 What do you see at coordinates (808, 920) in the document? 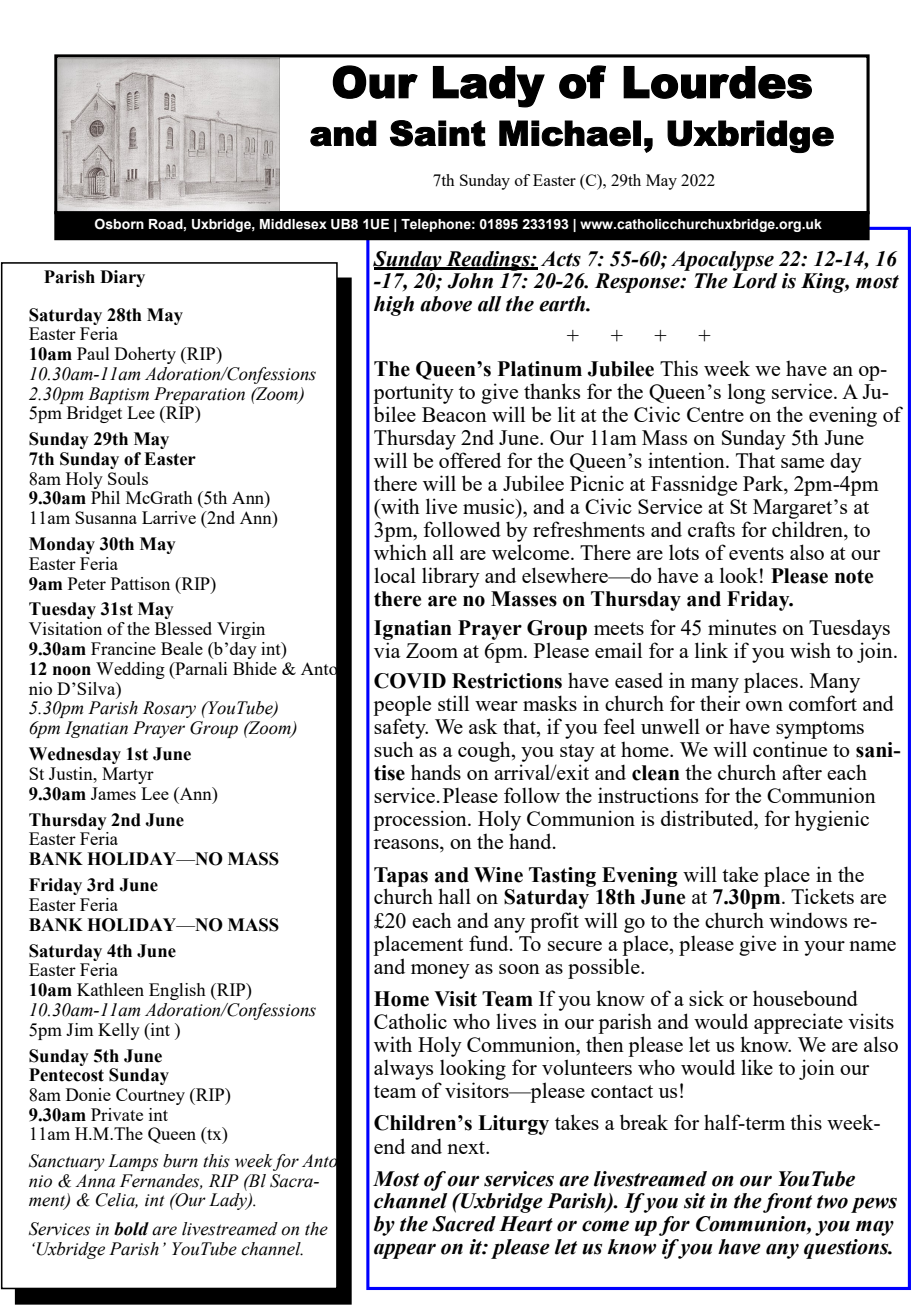
I see `windows` at bounding box center [808, 920].
